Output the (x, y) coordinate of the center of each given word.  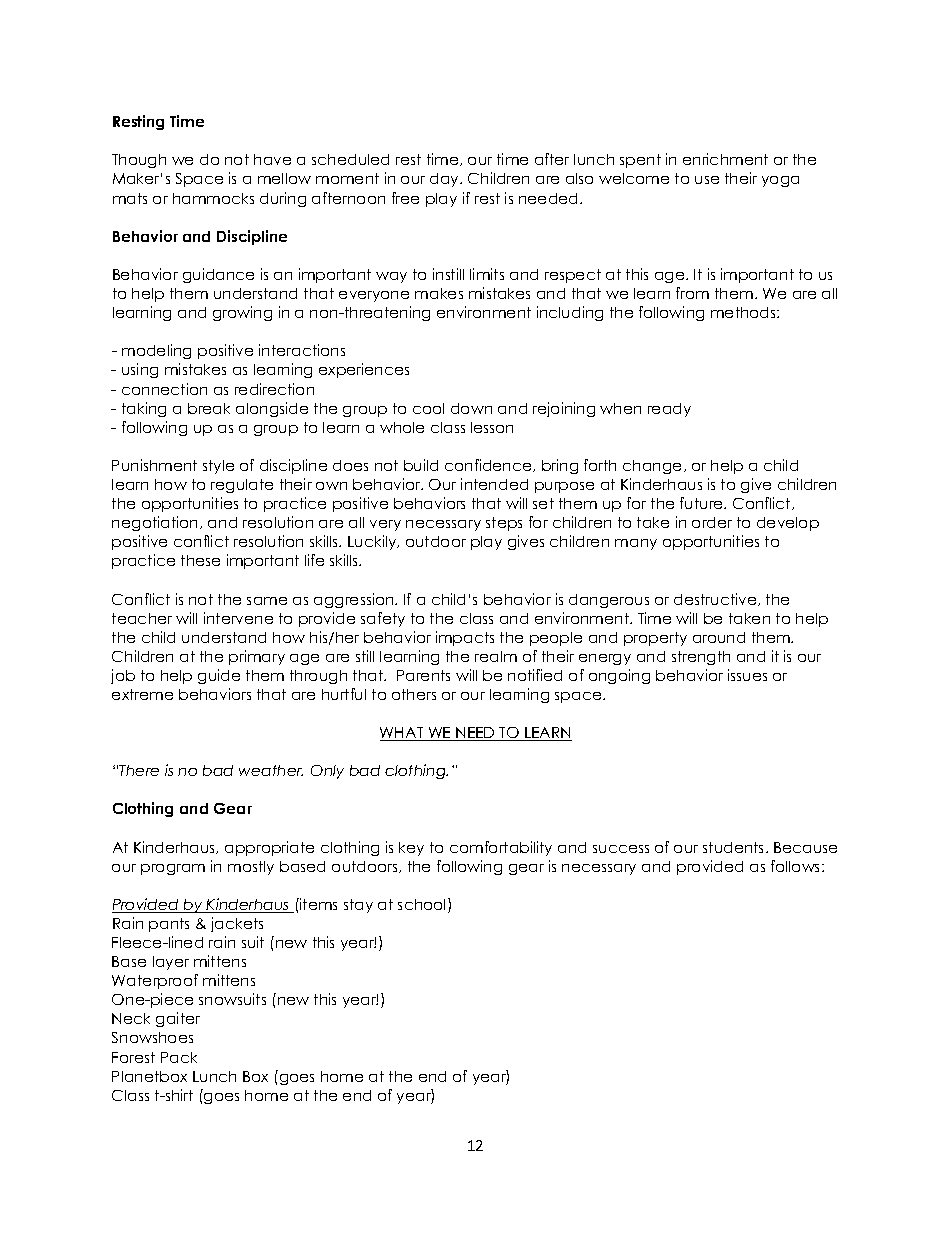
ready (669, 410)
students (735, 847)
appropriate (269, 848)
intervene (238, 618)
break (209, 408)
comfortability (501, 848)
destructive (716, 599)
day (446, 180)
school (423, 905)
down (471, 408)
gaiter (178, 1019)
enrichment (725, 159)
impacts (465, 638)
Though (139, 161)
